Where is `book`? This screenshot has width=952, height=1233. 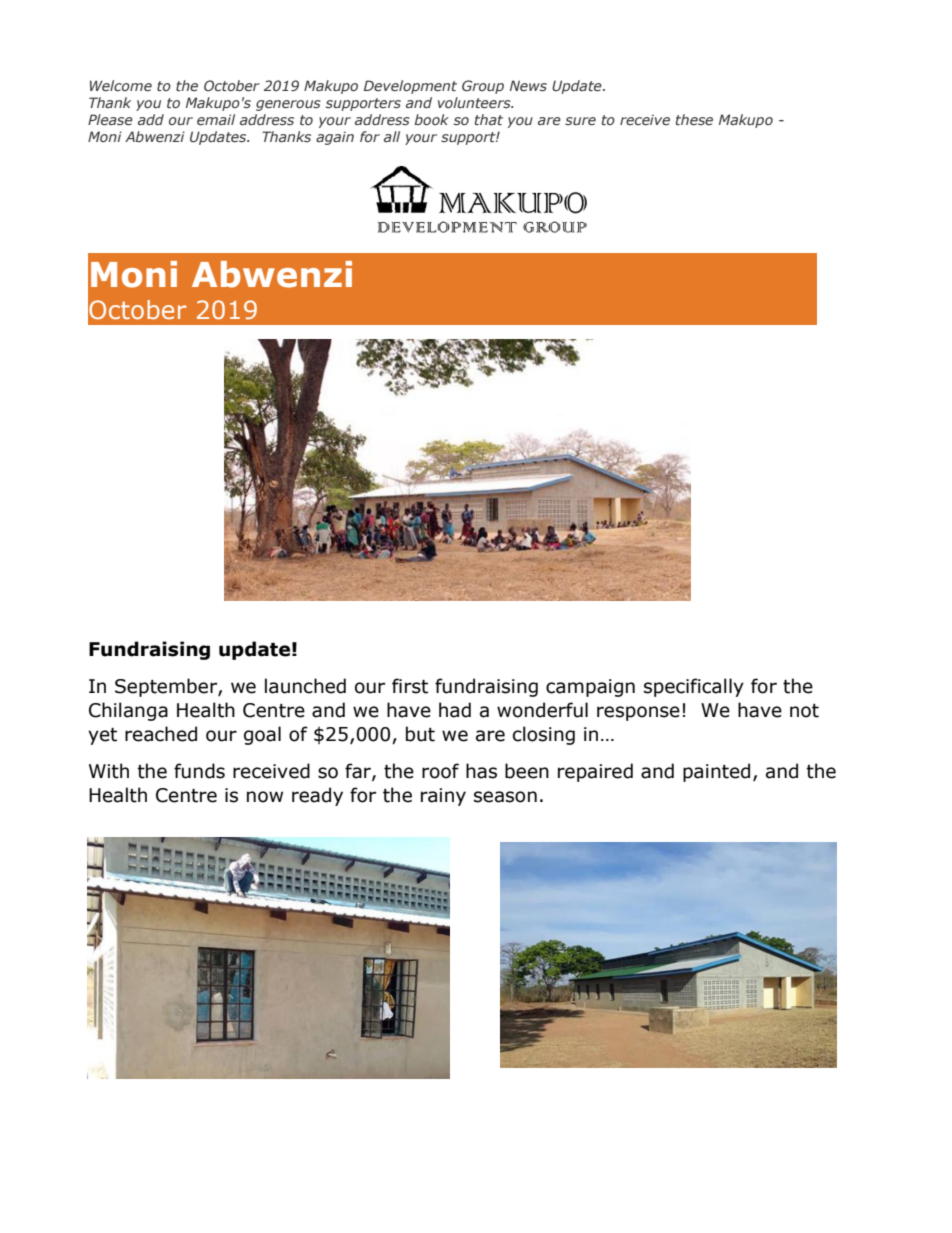 book is located at coordinates (431, 119).
